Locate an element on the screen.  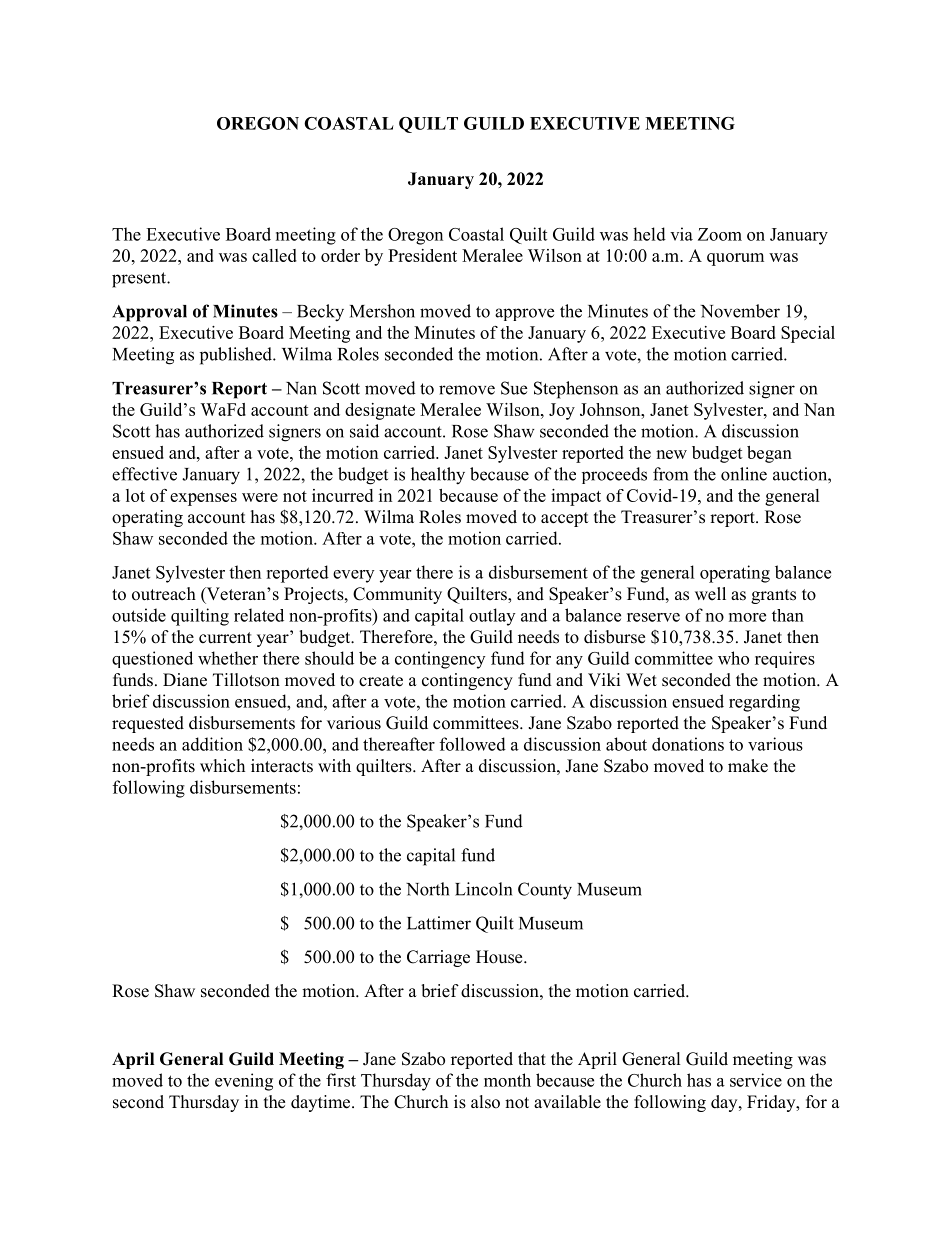
service is located at coordinates (756, 1080).
